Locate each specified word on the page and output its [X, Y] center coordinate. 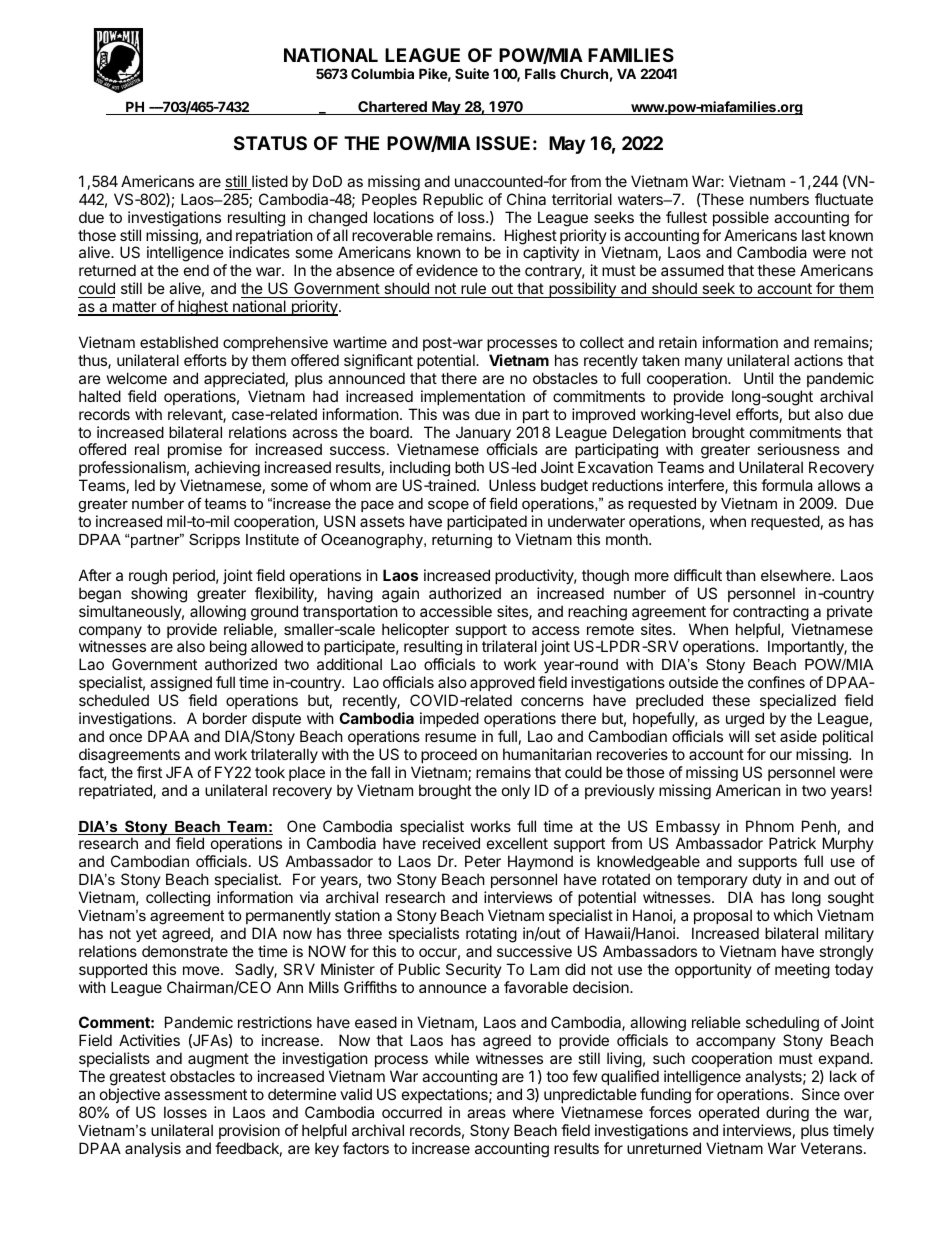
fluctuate [844, 199]
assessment [205, 1094]
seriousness [798, 449]
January [483, 435]
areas [486, 1113]
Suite [472, 73]
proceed [449, 755]
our [781, 755]
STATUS [270, 143]
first [149, 772]
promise [195, 452]
